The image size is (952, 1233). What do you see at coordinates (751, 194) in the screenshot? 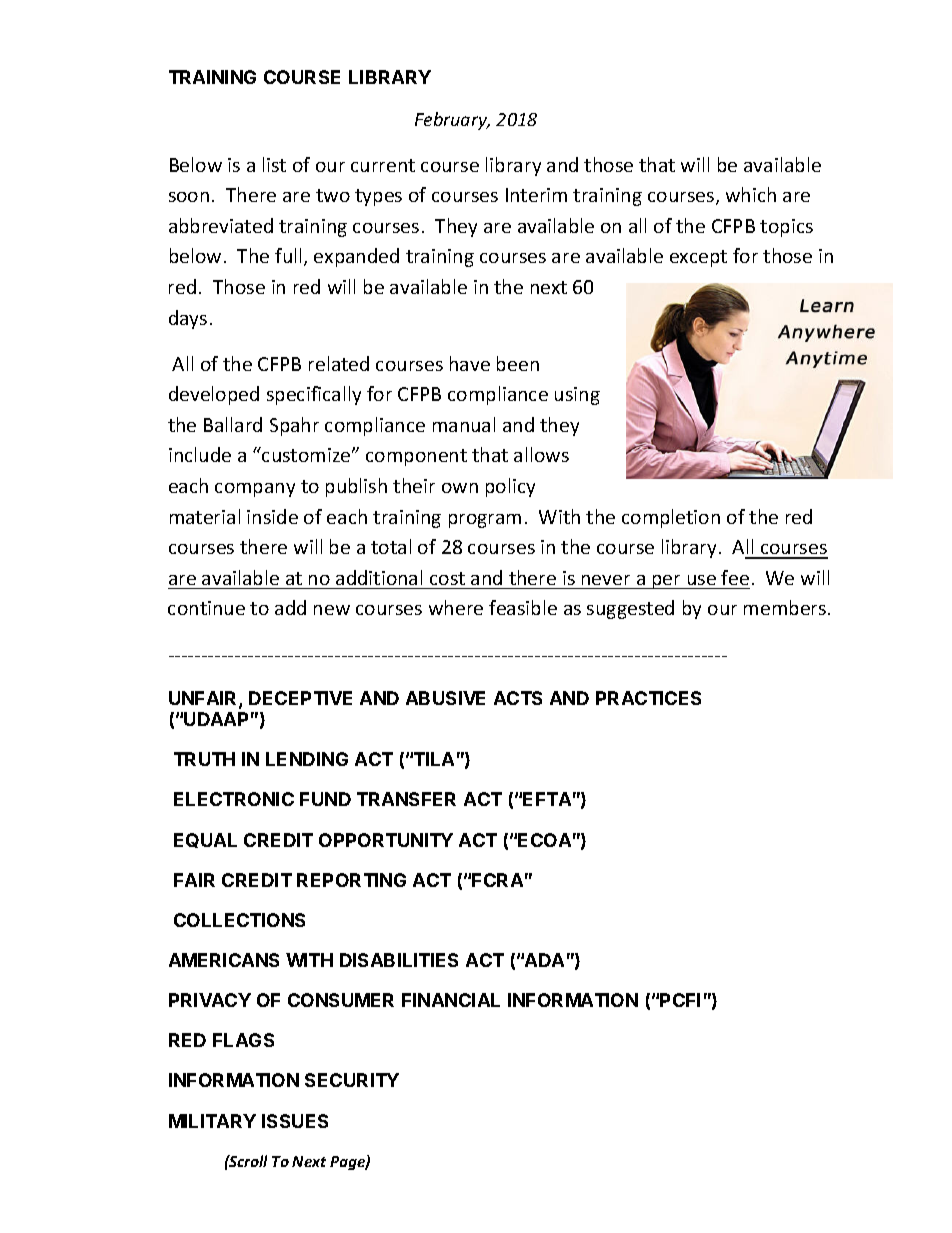
I see `which` at bounding box center [751, 194].
